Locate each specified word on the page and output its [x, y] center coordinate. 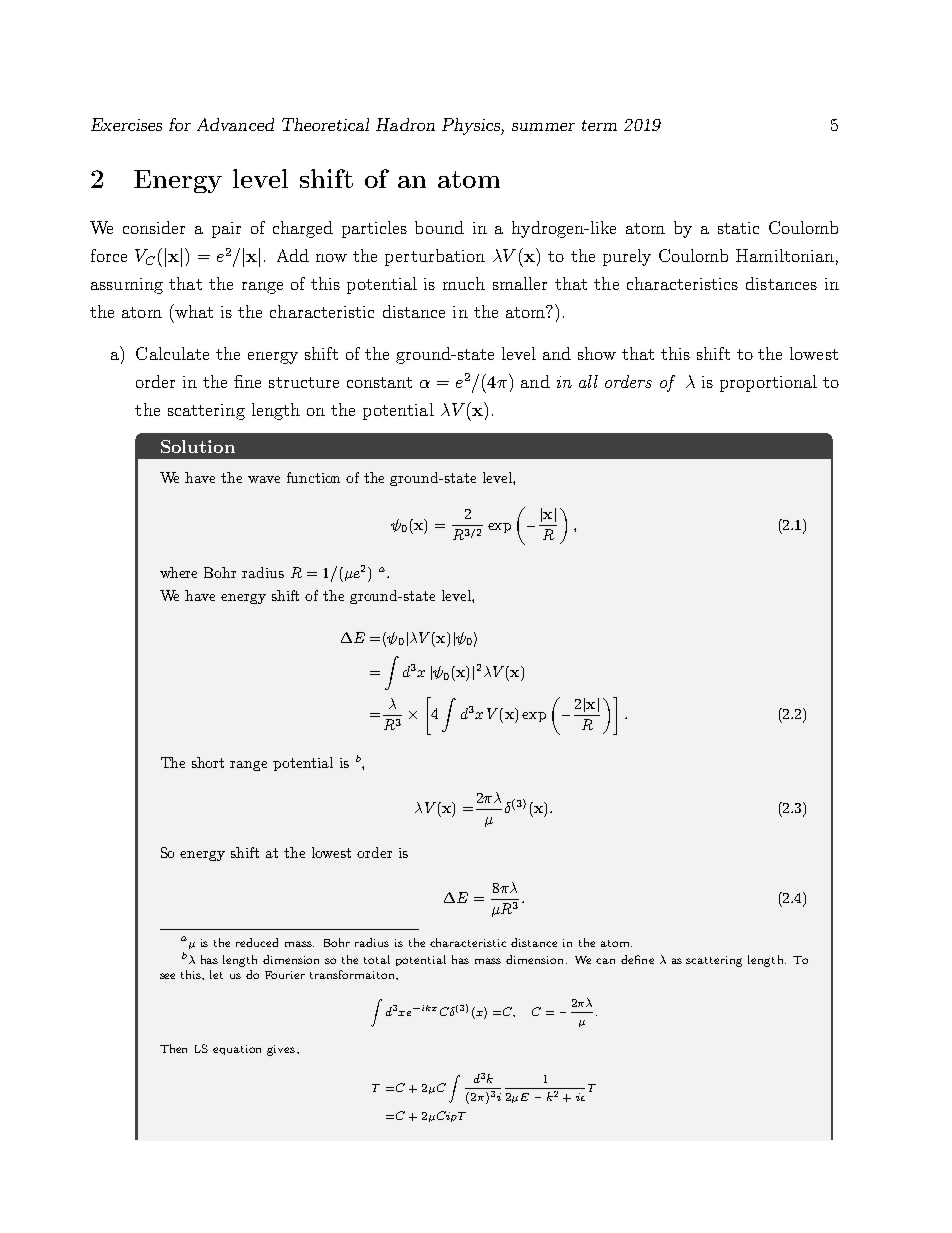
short [208, 762]
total [377, 959]
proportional [768, 383]
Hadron [405, 124]
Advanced [235, 124]
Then [173, 1048]
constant [379, 382]
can [605, 961]
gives [282, 1050]
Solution [198, 446]
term [599, 125]
